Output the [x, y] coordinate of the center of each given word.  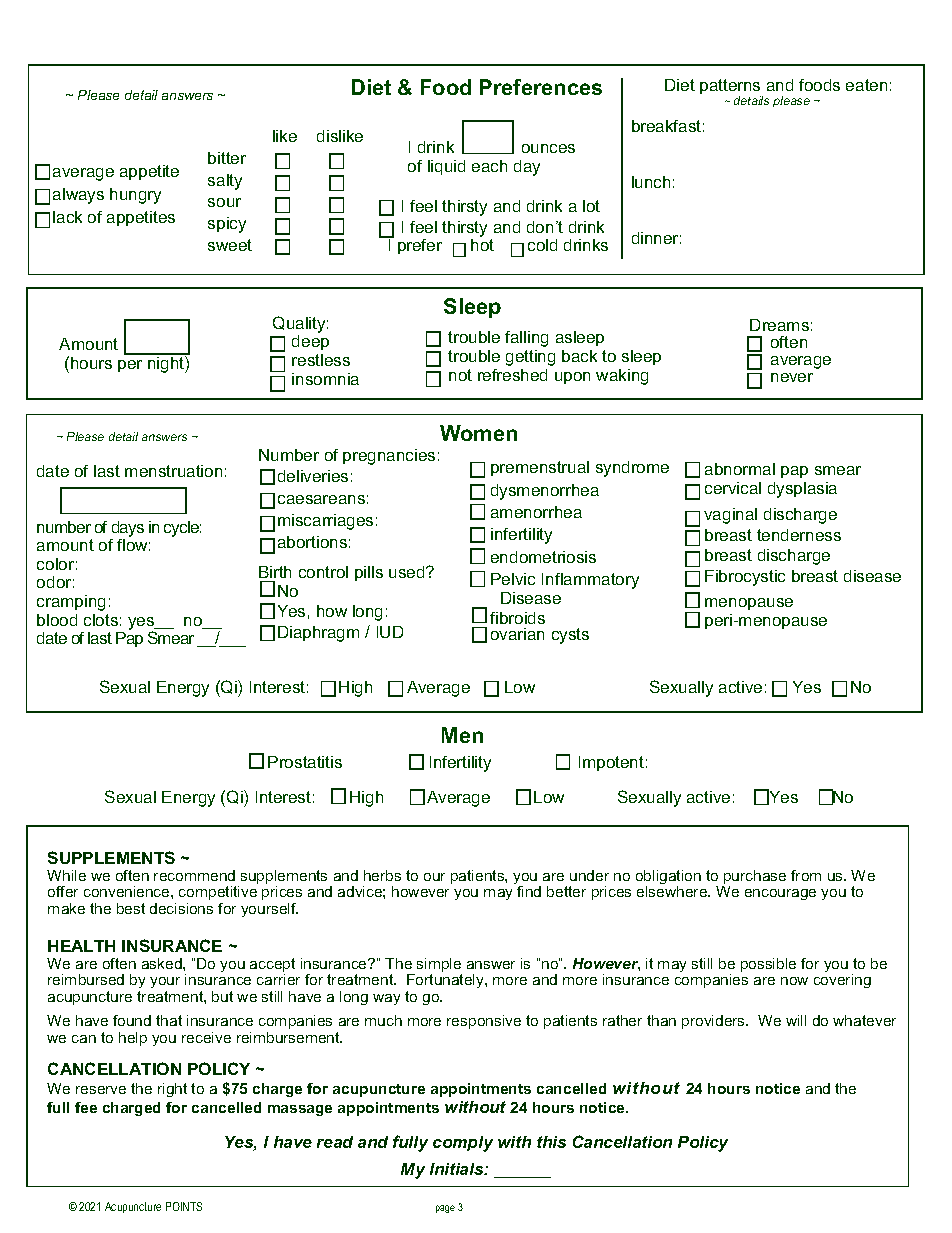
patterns [731, 88]
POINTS [184, 1206]
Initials [458, 1169]
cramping [71, 603]
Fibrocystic [745, 578]
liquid [446, 167]
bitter [227, 158]
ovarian [517, 634]
